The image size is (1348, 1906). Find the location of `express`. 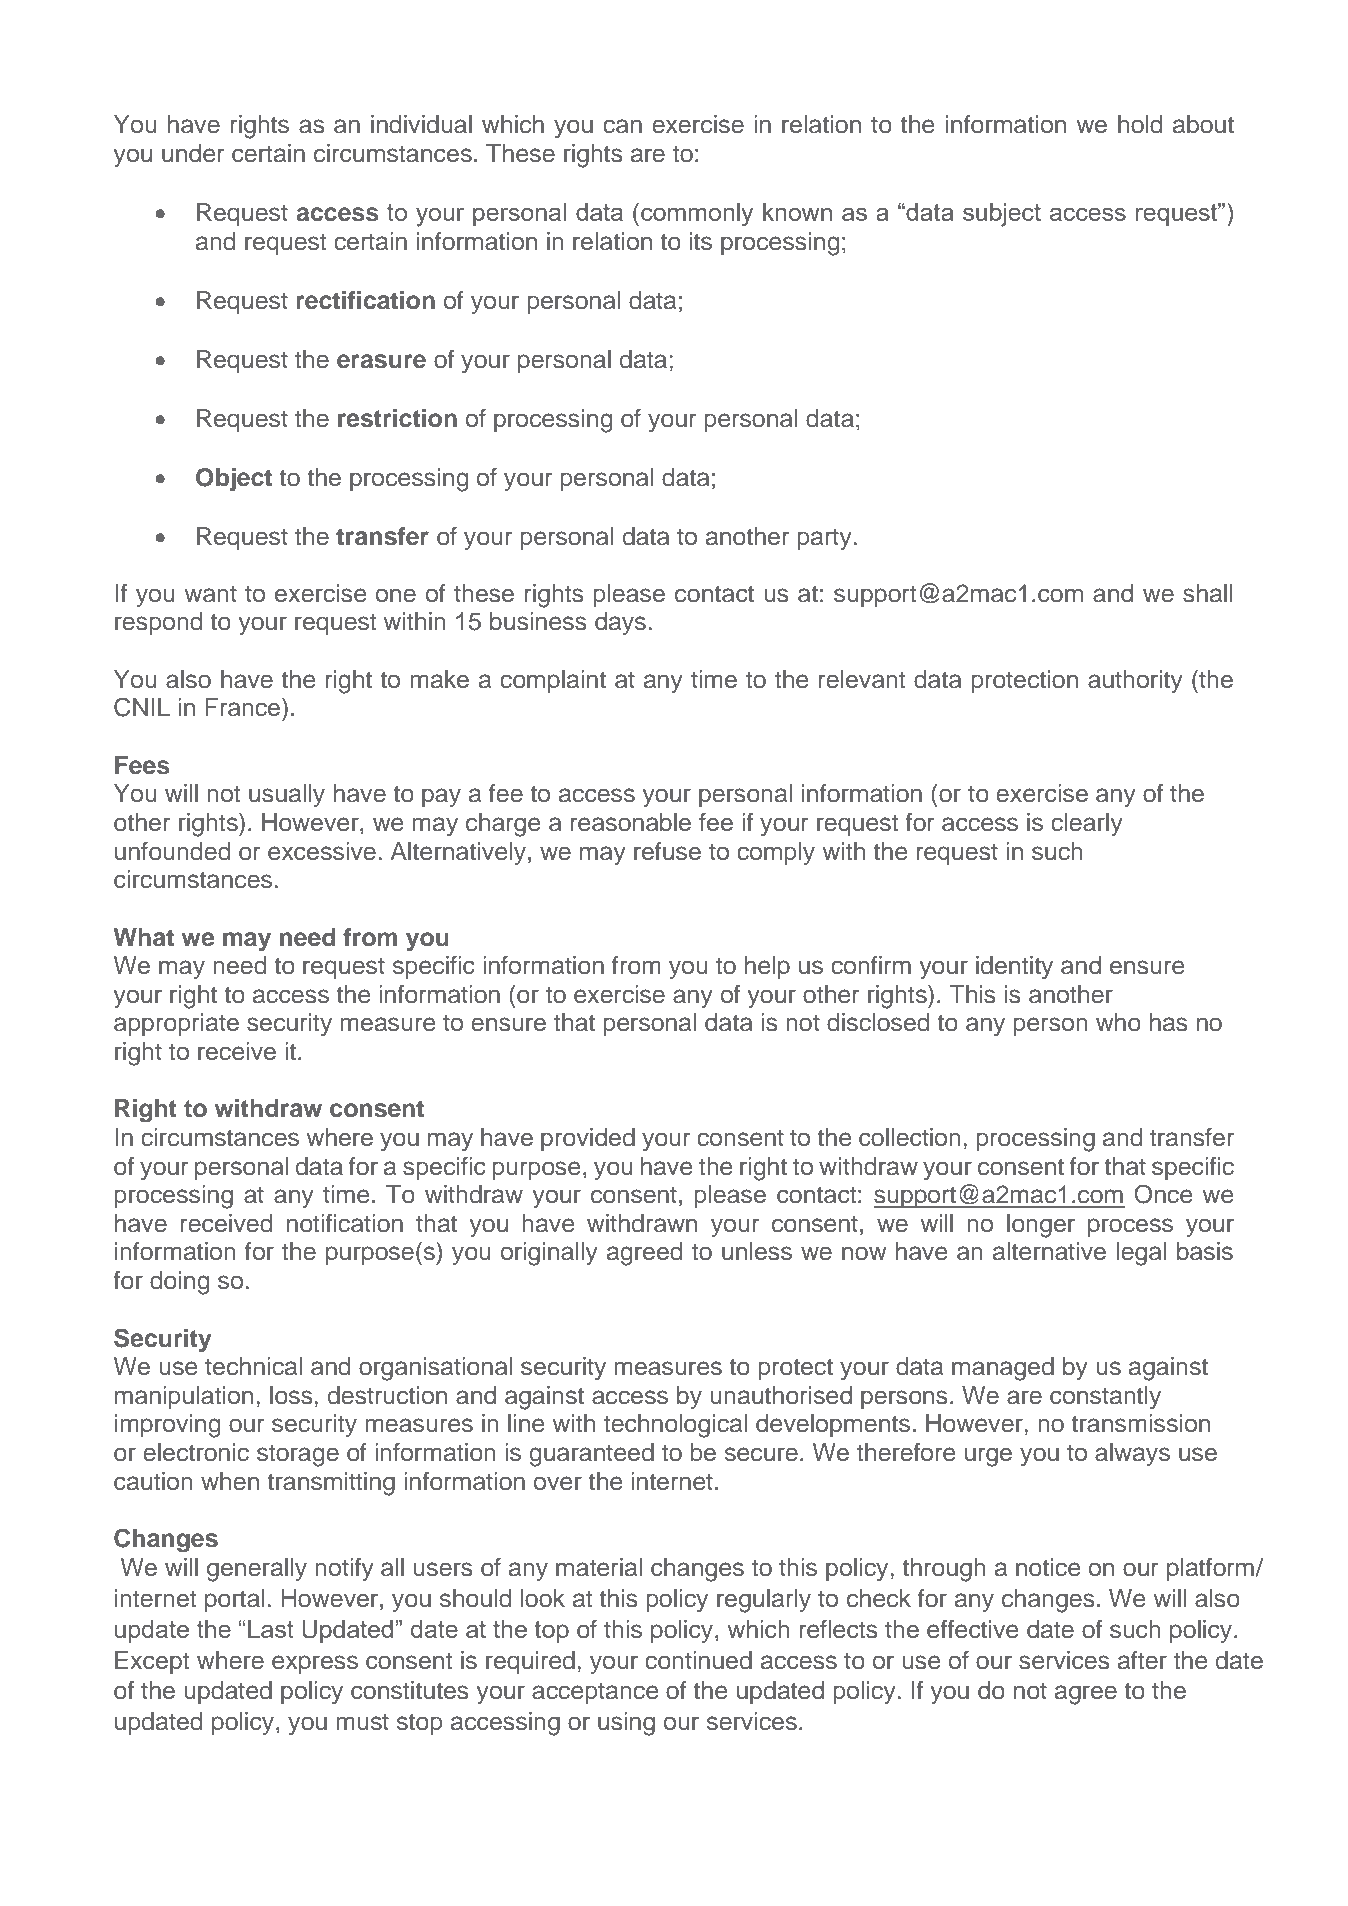

express is located at coordinates (315, 1664).
